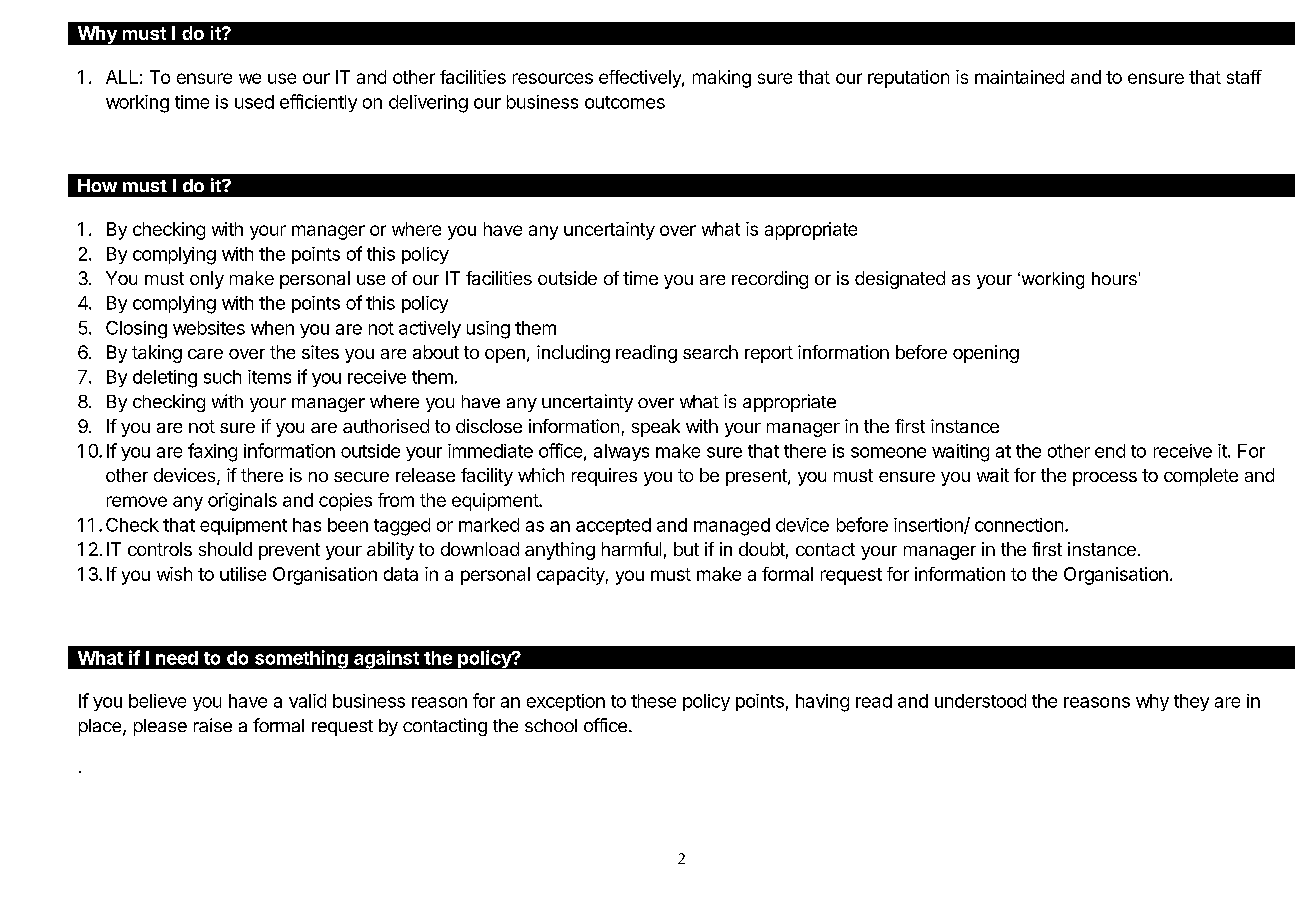 This screenshot has height=924, width=1308. I want to click on used, so click(254, 102).
